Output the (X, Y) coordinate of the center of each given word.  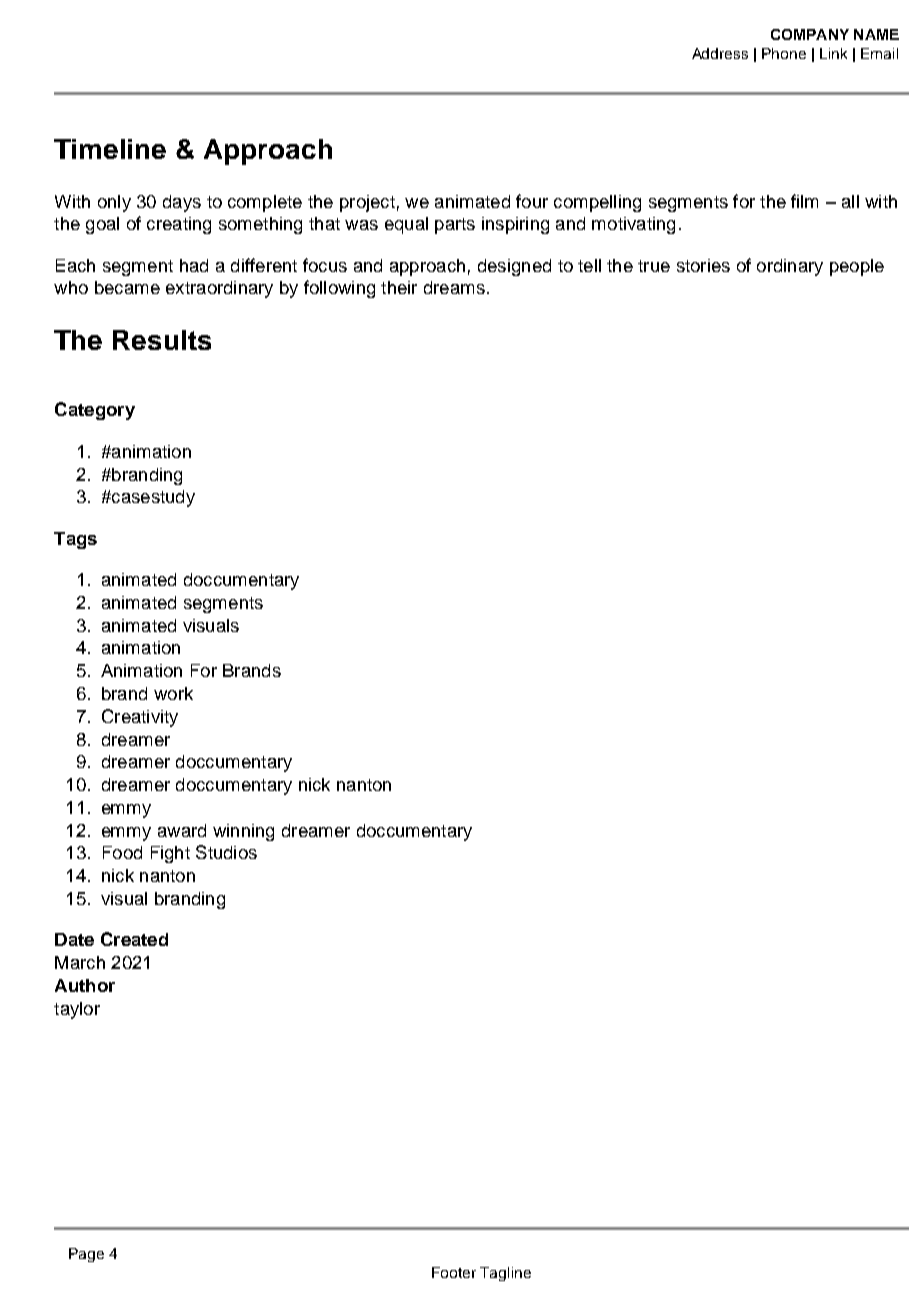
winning (243, 832)
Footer (454, 1272)
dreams (454, 287)
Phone (784, 53)
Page (86, 1255)
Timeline (110, 149)
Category (95, 411)
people (857, 267)
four (532, 201)
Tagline (505, 1274)
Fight (170, 854)
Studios (226, 852)
